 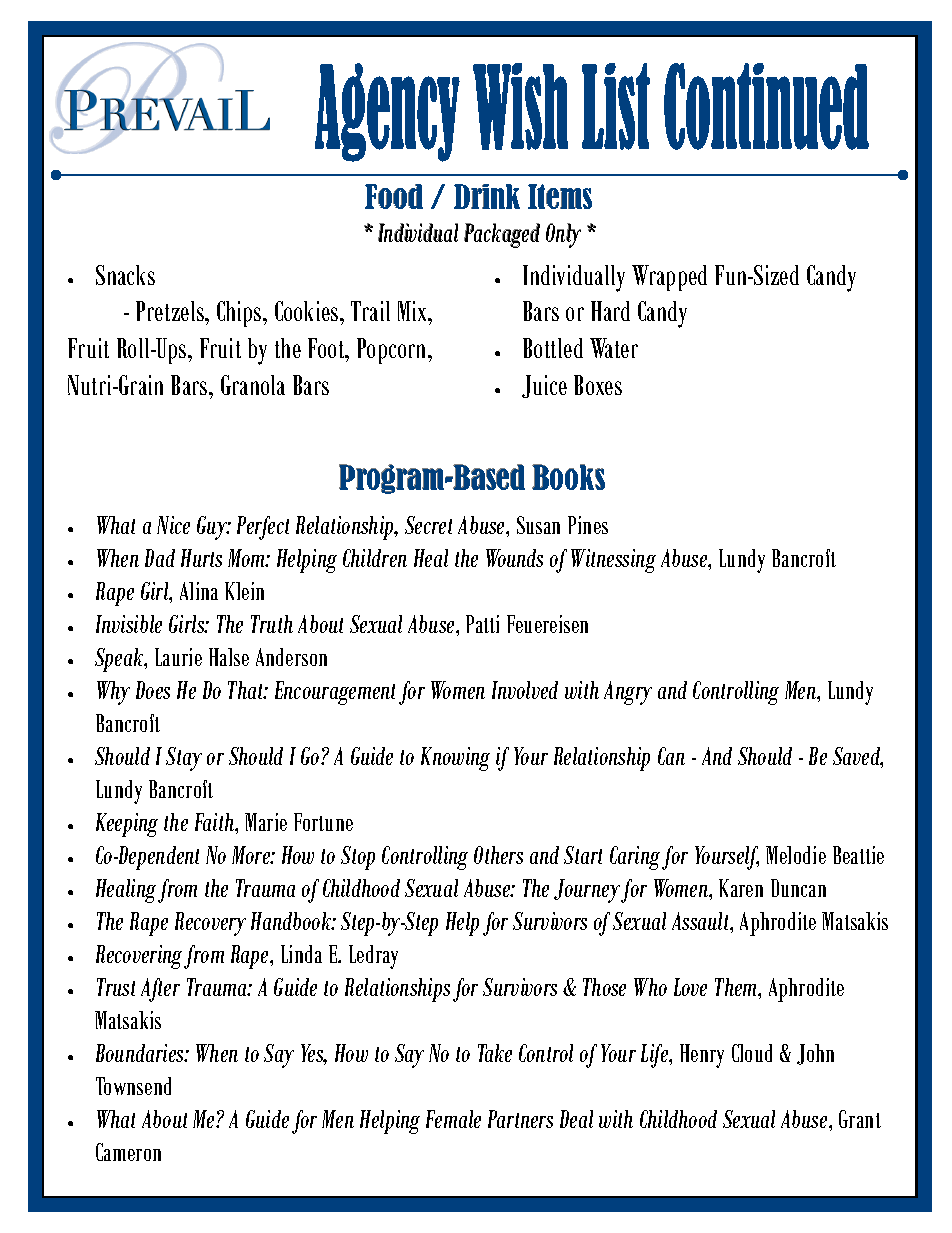 I want to click on Guy, so click(x=213, y=528).
